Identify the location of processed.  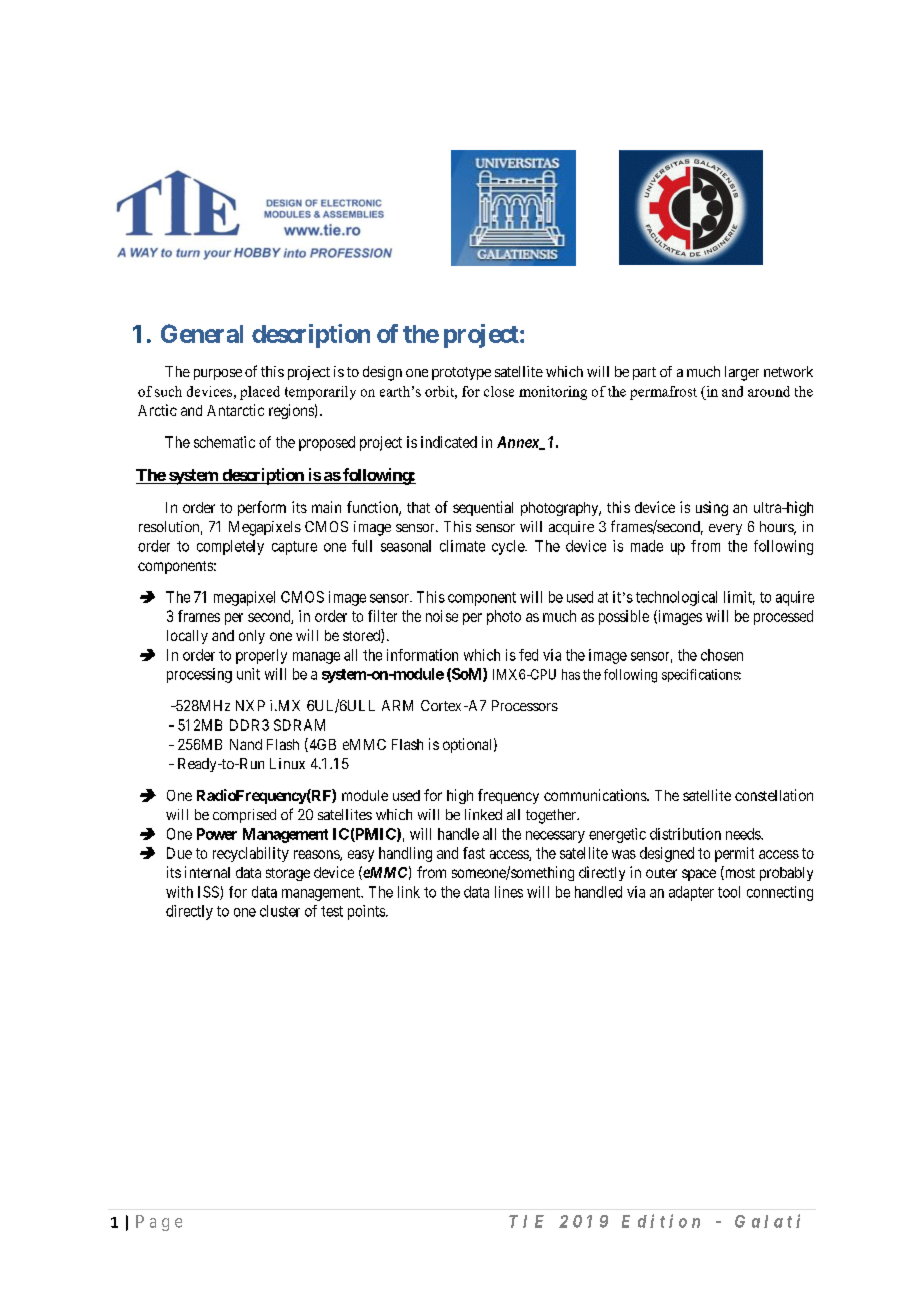
(783, 617).
